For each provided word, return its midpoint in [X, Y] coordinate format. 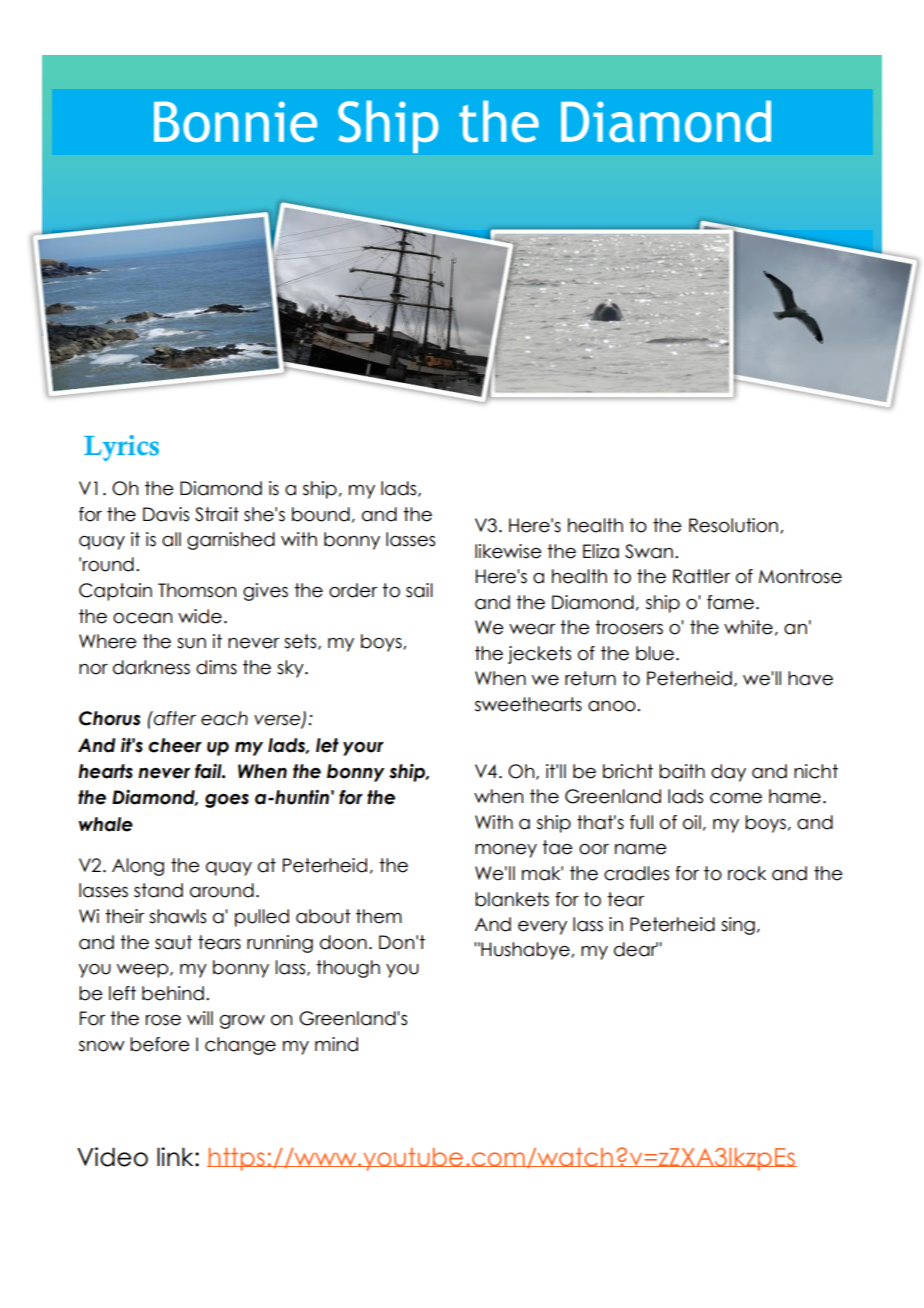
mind [336, 1044]
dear [636, 949]
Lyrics [121, 448]
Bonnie [235, 121]
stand [158, 890]
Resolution [733, 525]
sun [191, 643]
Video [112, 1157]
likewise [508, 551]
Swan [649, 551]
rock [747, 873]
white [748, 627]
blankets [512, 899]
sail [419, 590]
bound [321, 514]
